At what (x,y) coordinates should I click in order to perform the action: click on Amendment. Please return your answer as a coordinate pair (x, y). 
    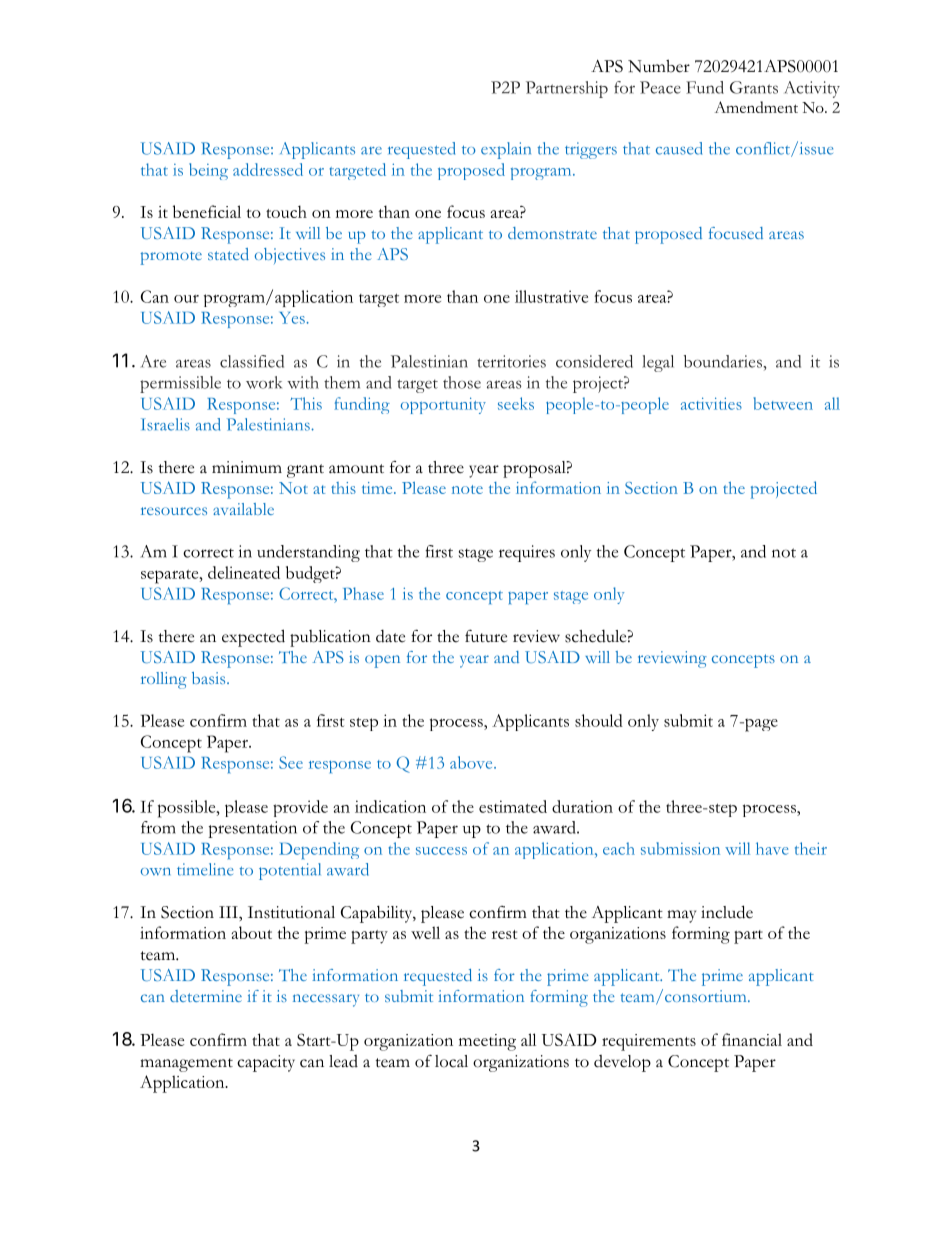
    Looking at the image, I should click on (756, 107).
